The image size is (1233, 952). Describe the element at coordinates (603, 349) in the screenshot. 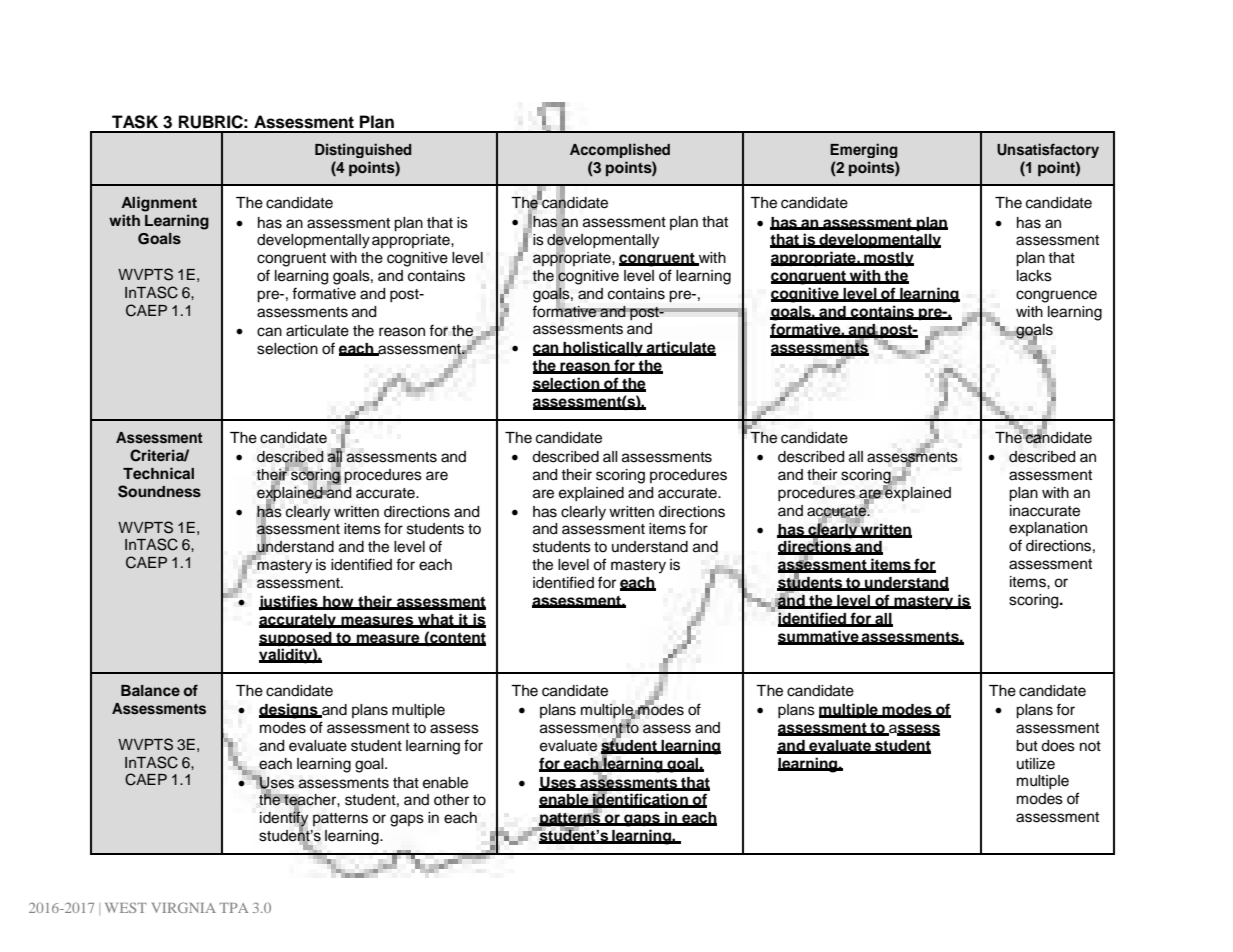

I see `holistically` at that location.
